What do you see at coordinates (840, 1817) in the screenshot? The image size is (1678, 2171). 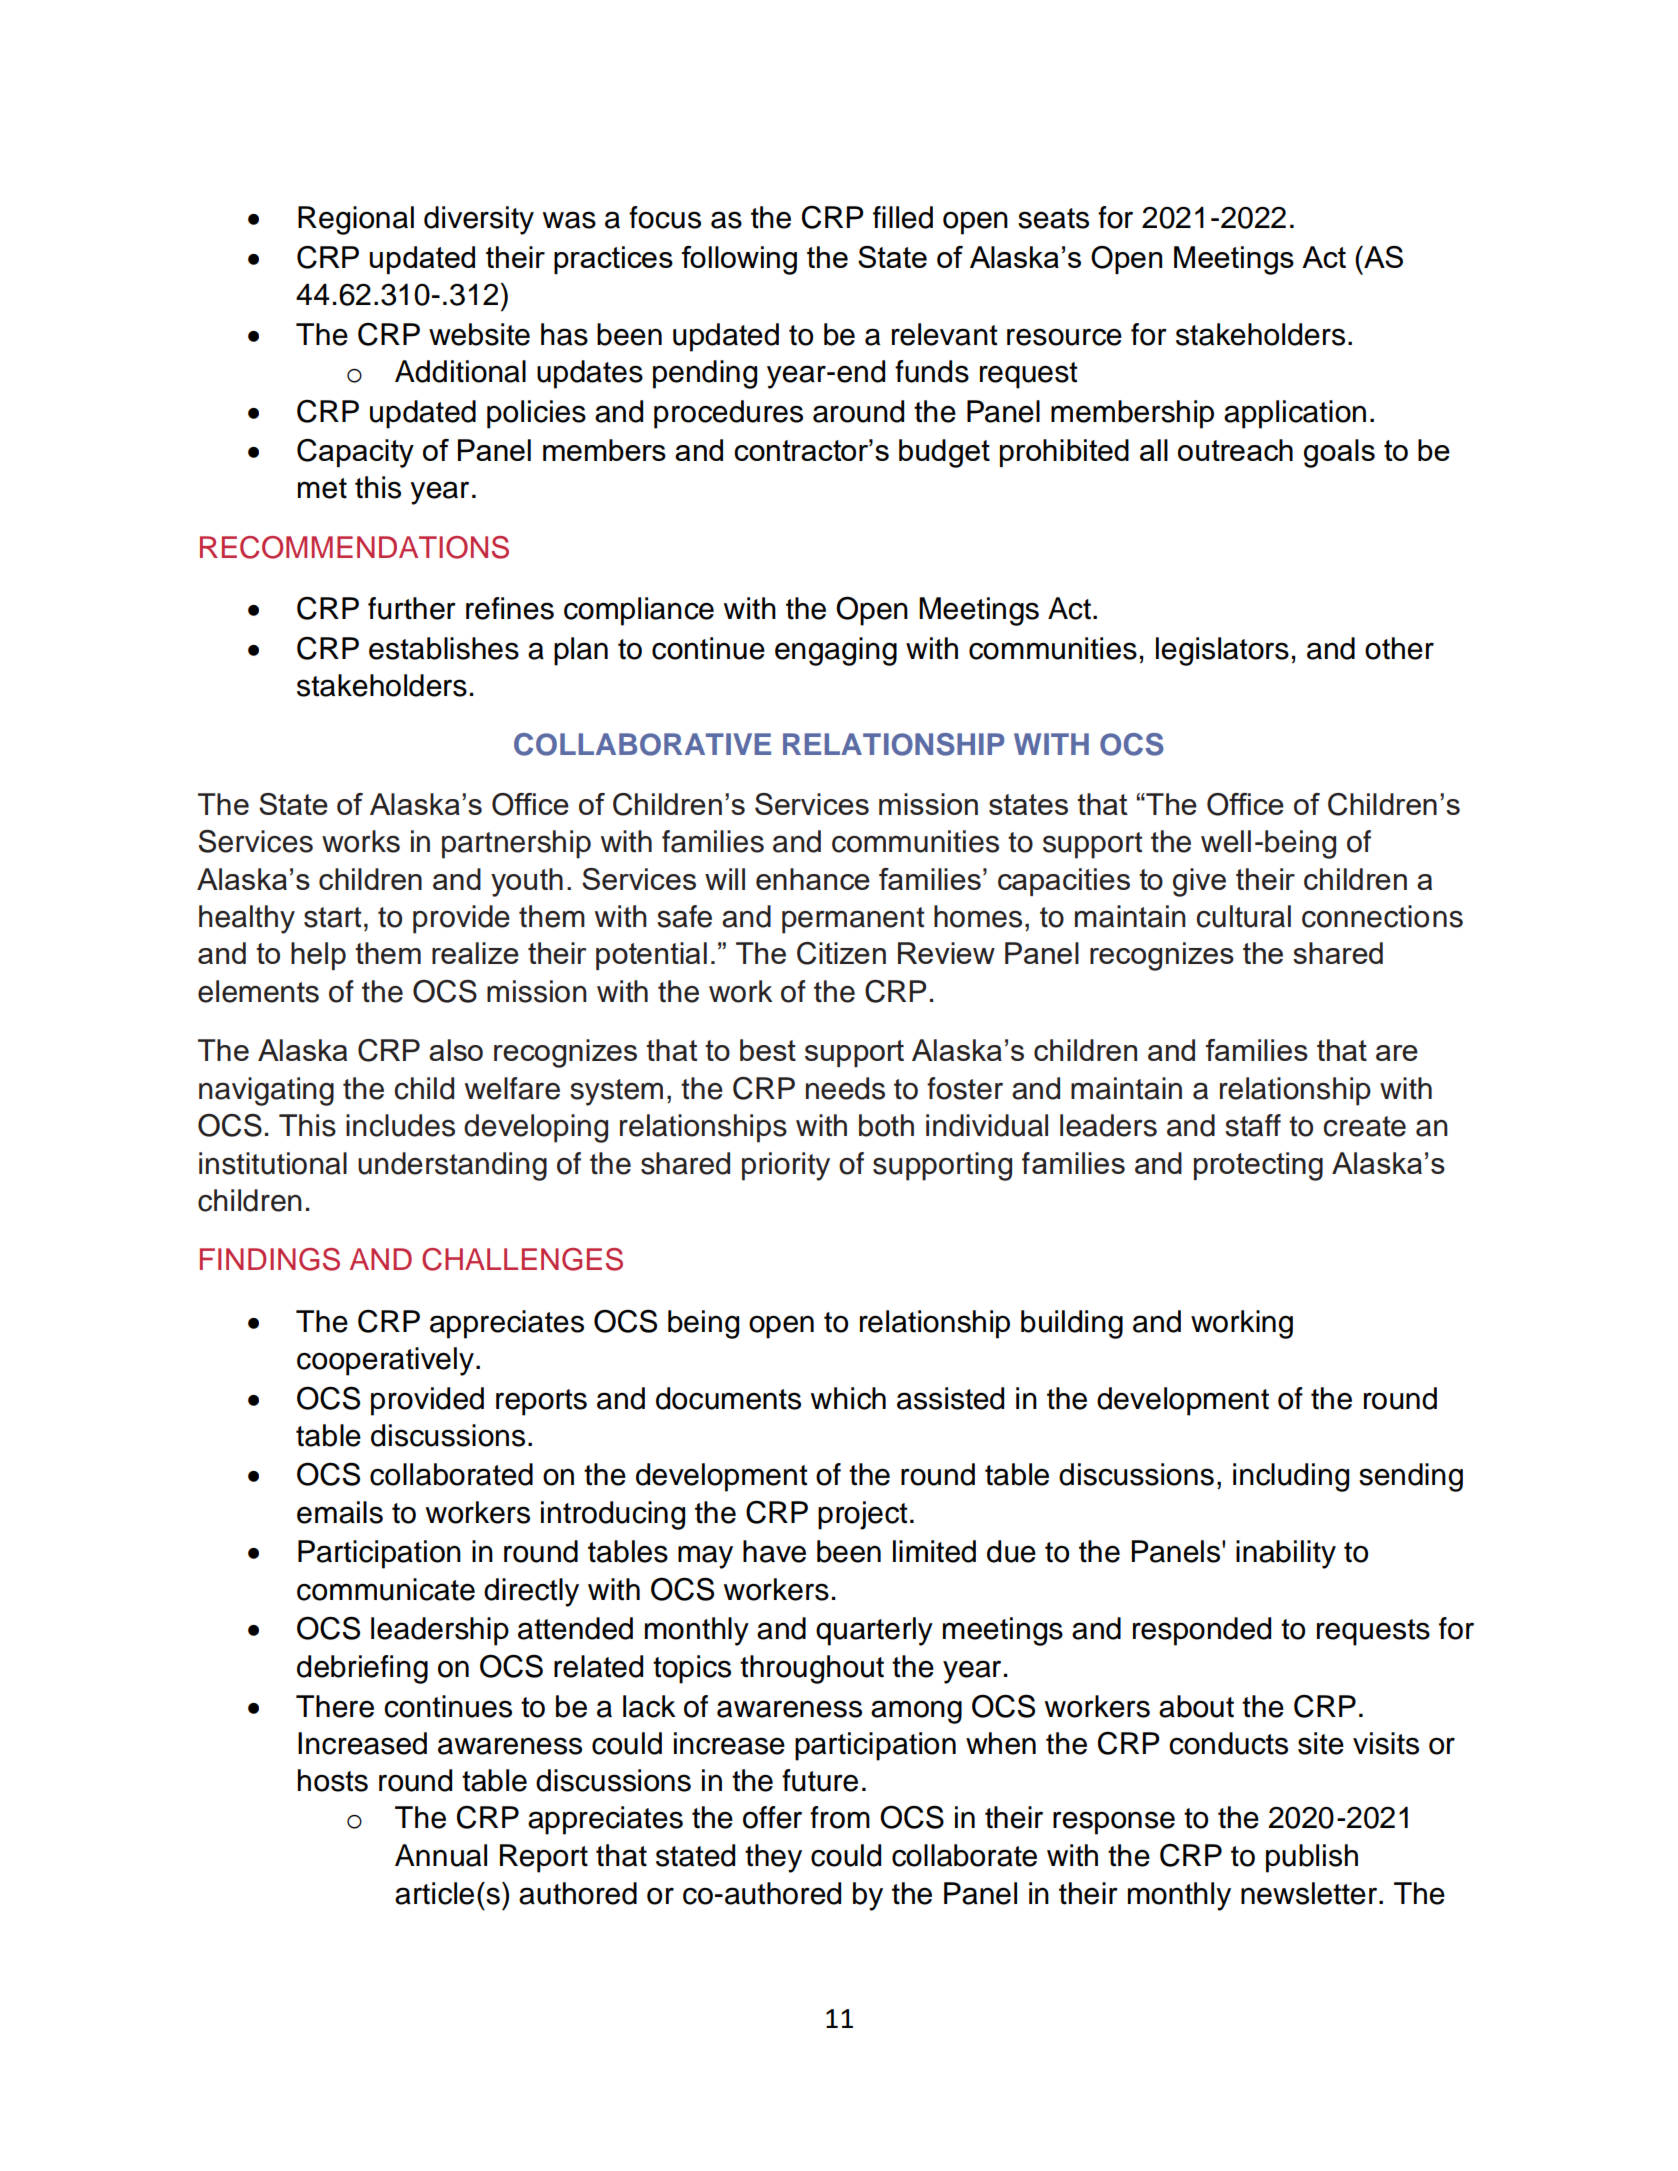 I see `from` at bounding box center [840, 1817].
